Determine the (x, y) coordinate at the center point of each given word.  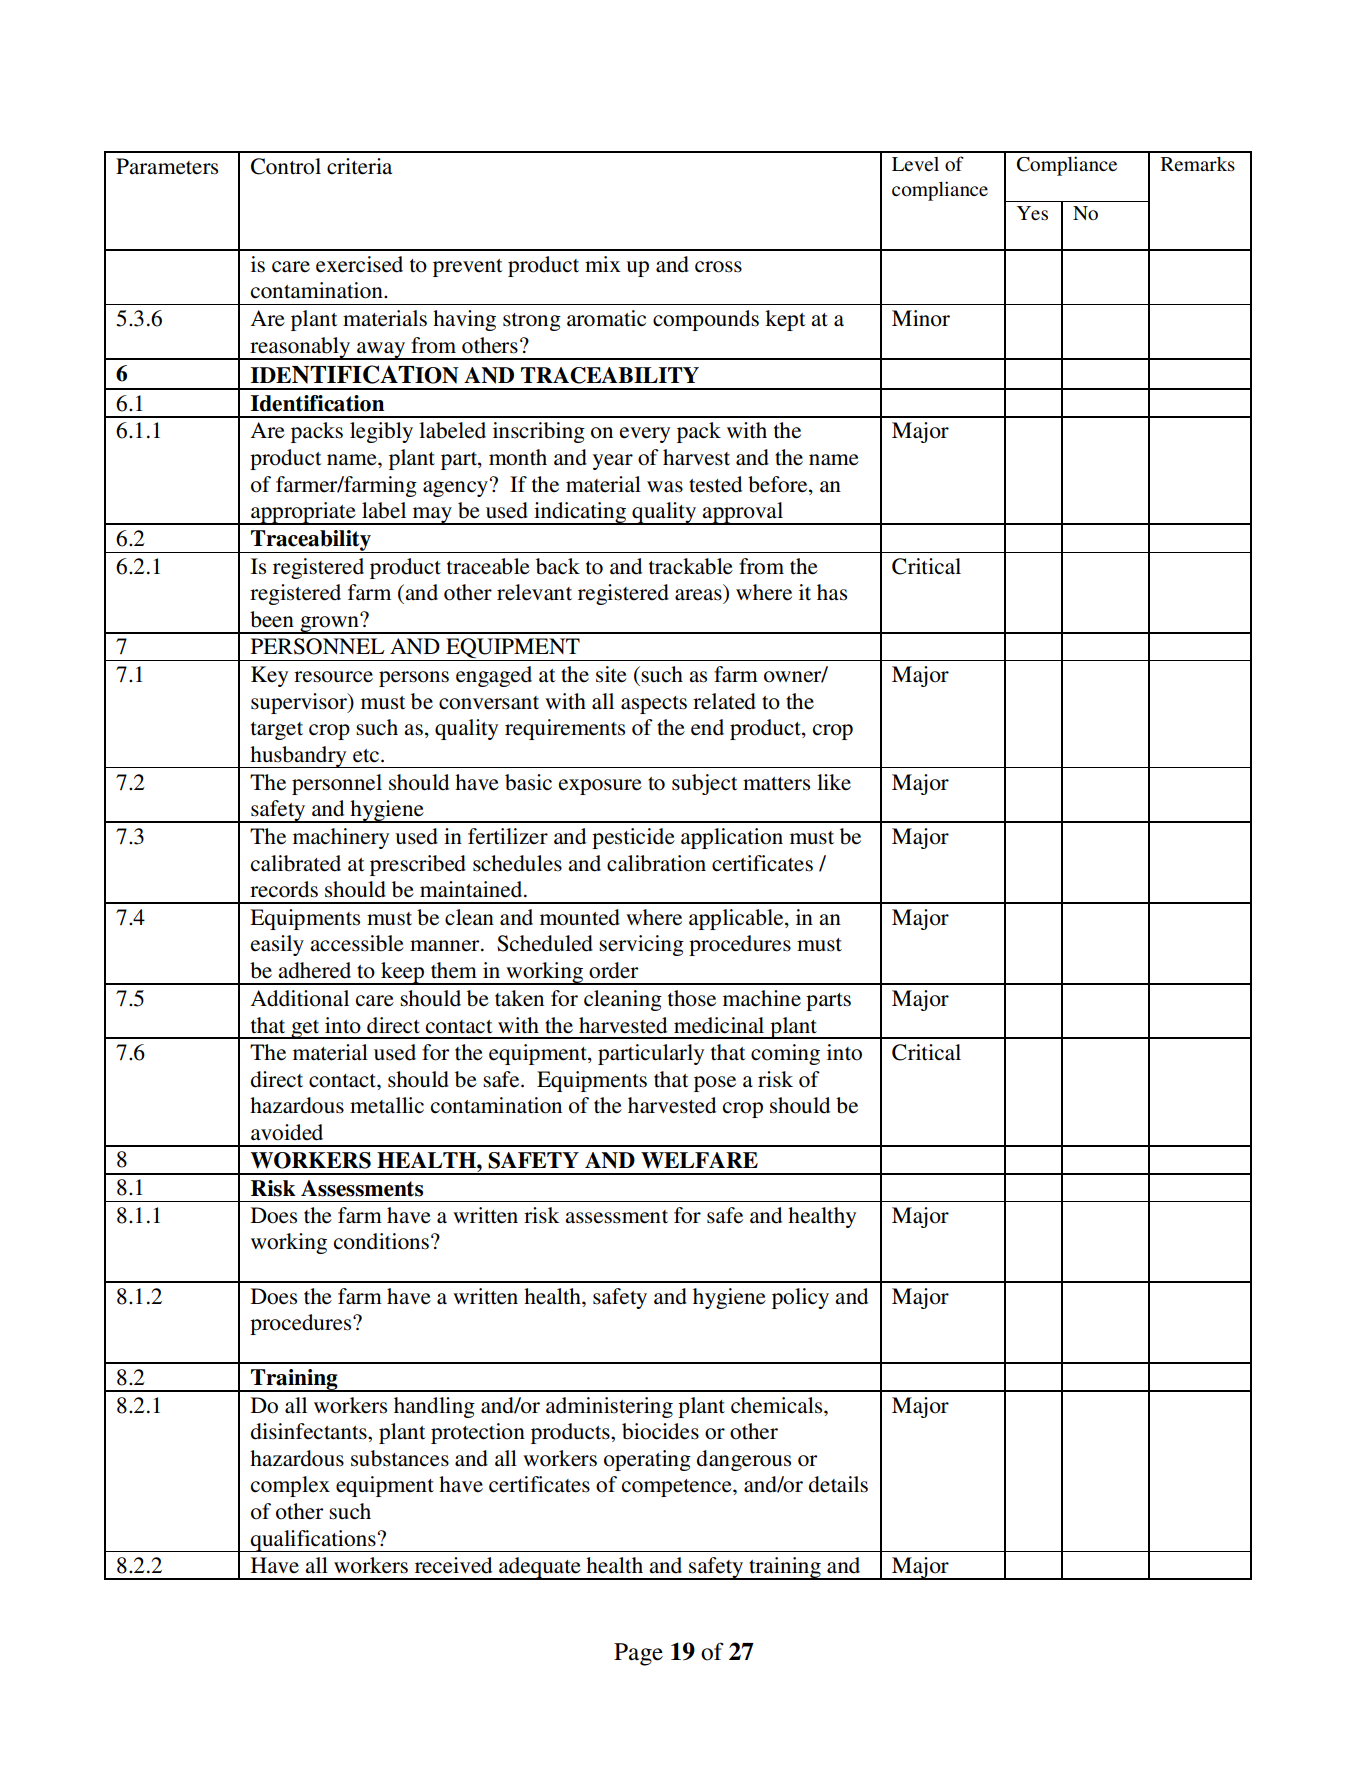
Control (286, 166)
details (838, 1484)
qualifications (313, 1541)
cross (718, 267)
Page (638, 1654)
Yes (1032, 213)
